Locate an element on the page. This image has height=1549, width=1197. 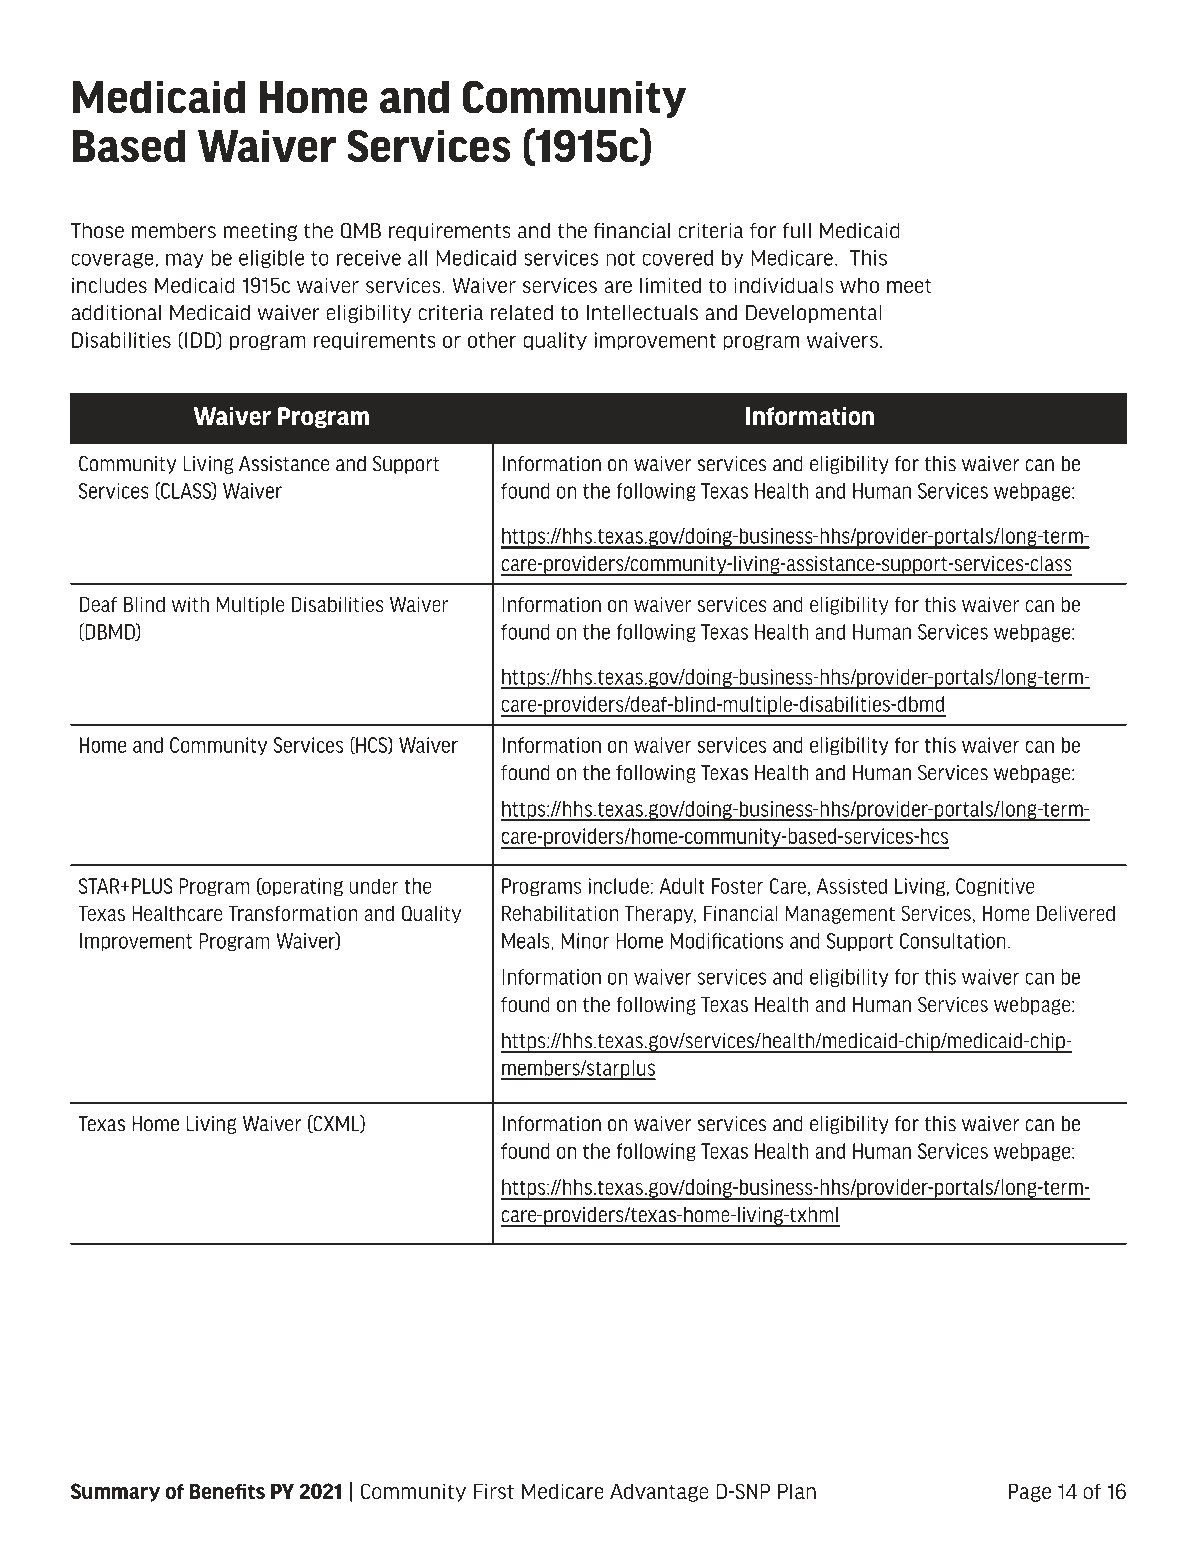
may is located at coordinates (185, 260).
